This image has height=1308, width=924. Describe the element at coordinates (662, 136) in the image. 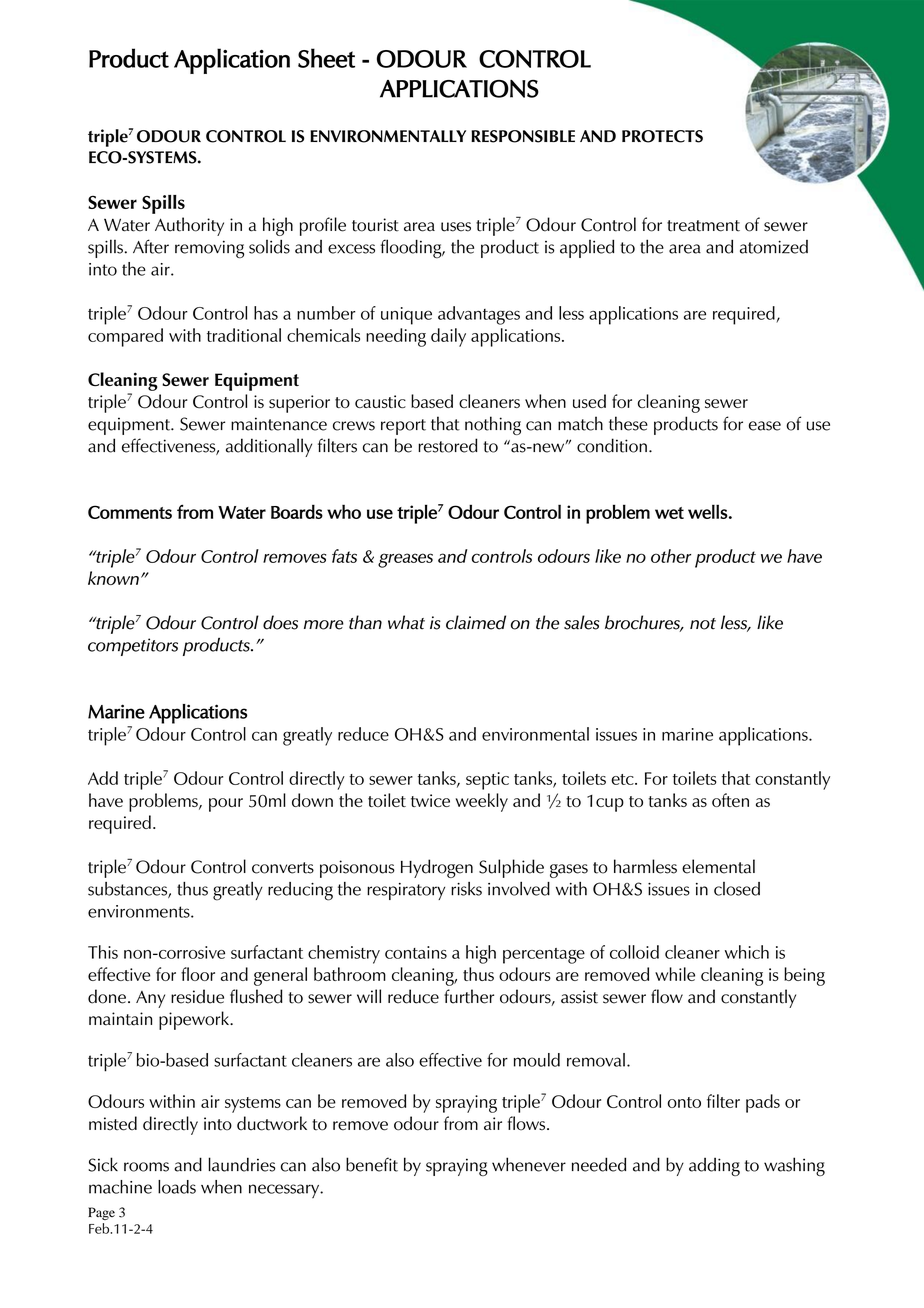

I see `PROTECTS` at that location.
